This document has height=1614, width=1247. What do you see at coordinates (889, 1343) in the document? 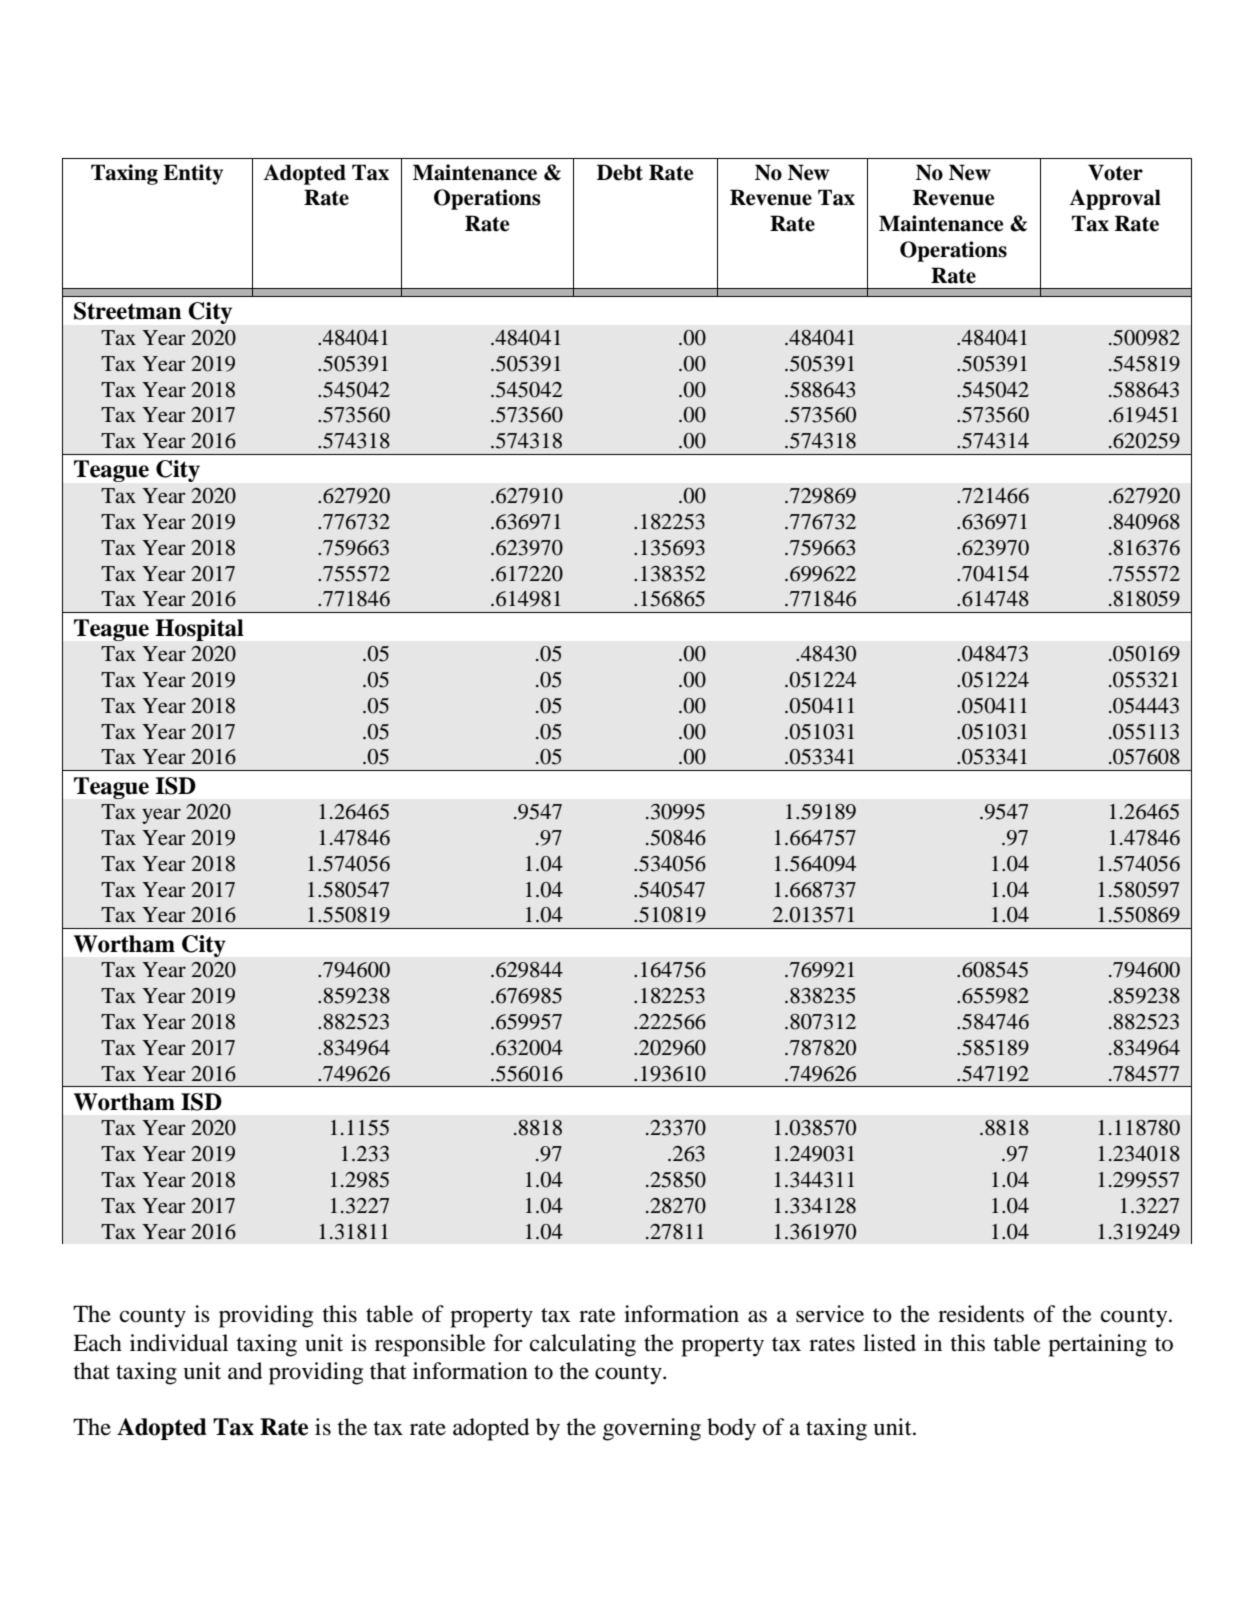
I see `listed` at bounding box center [889, 1343].
